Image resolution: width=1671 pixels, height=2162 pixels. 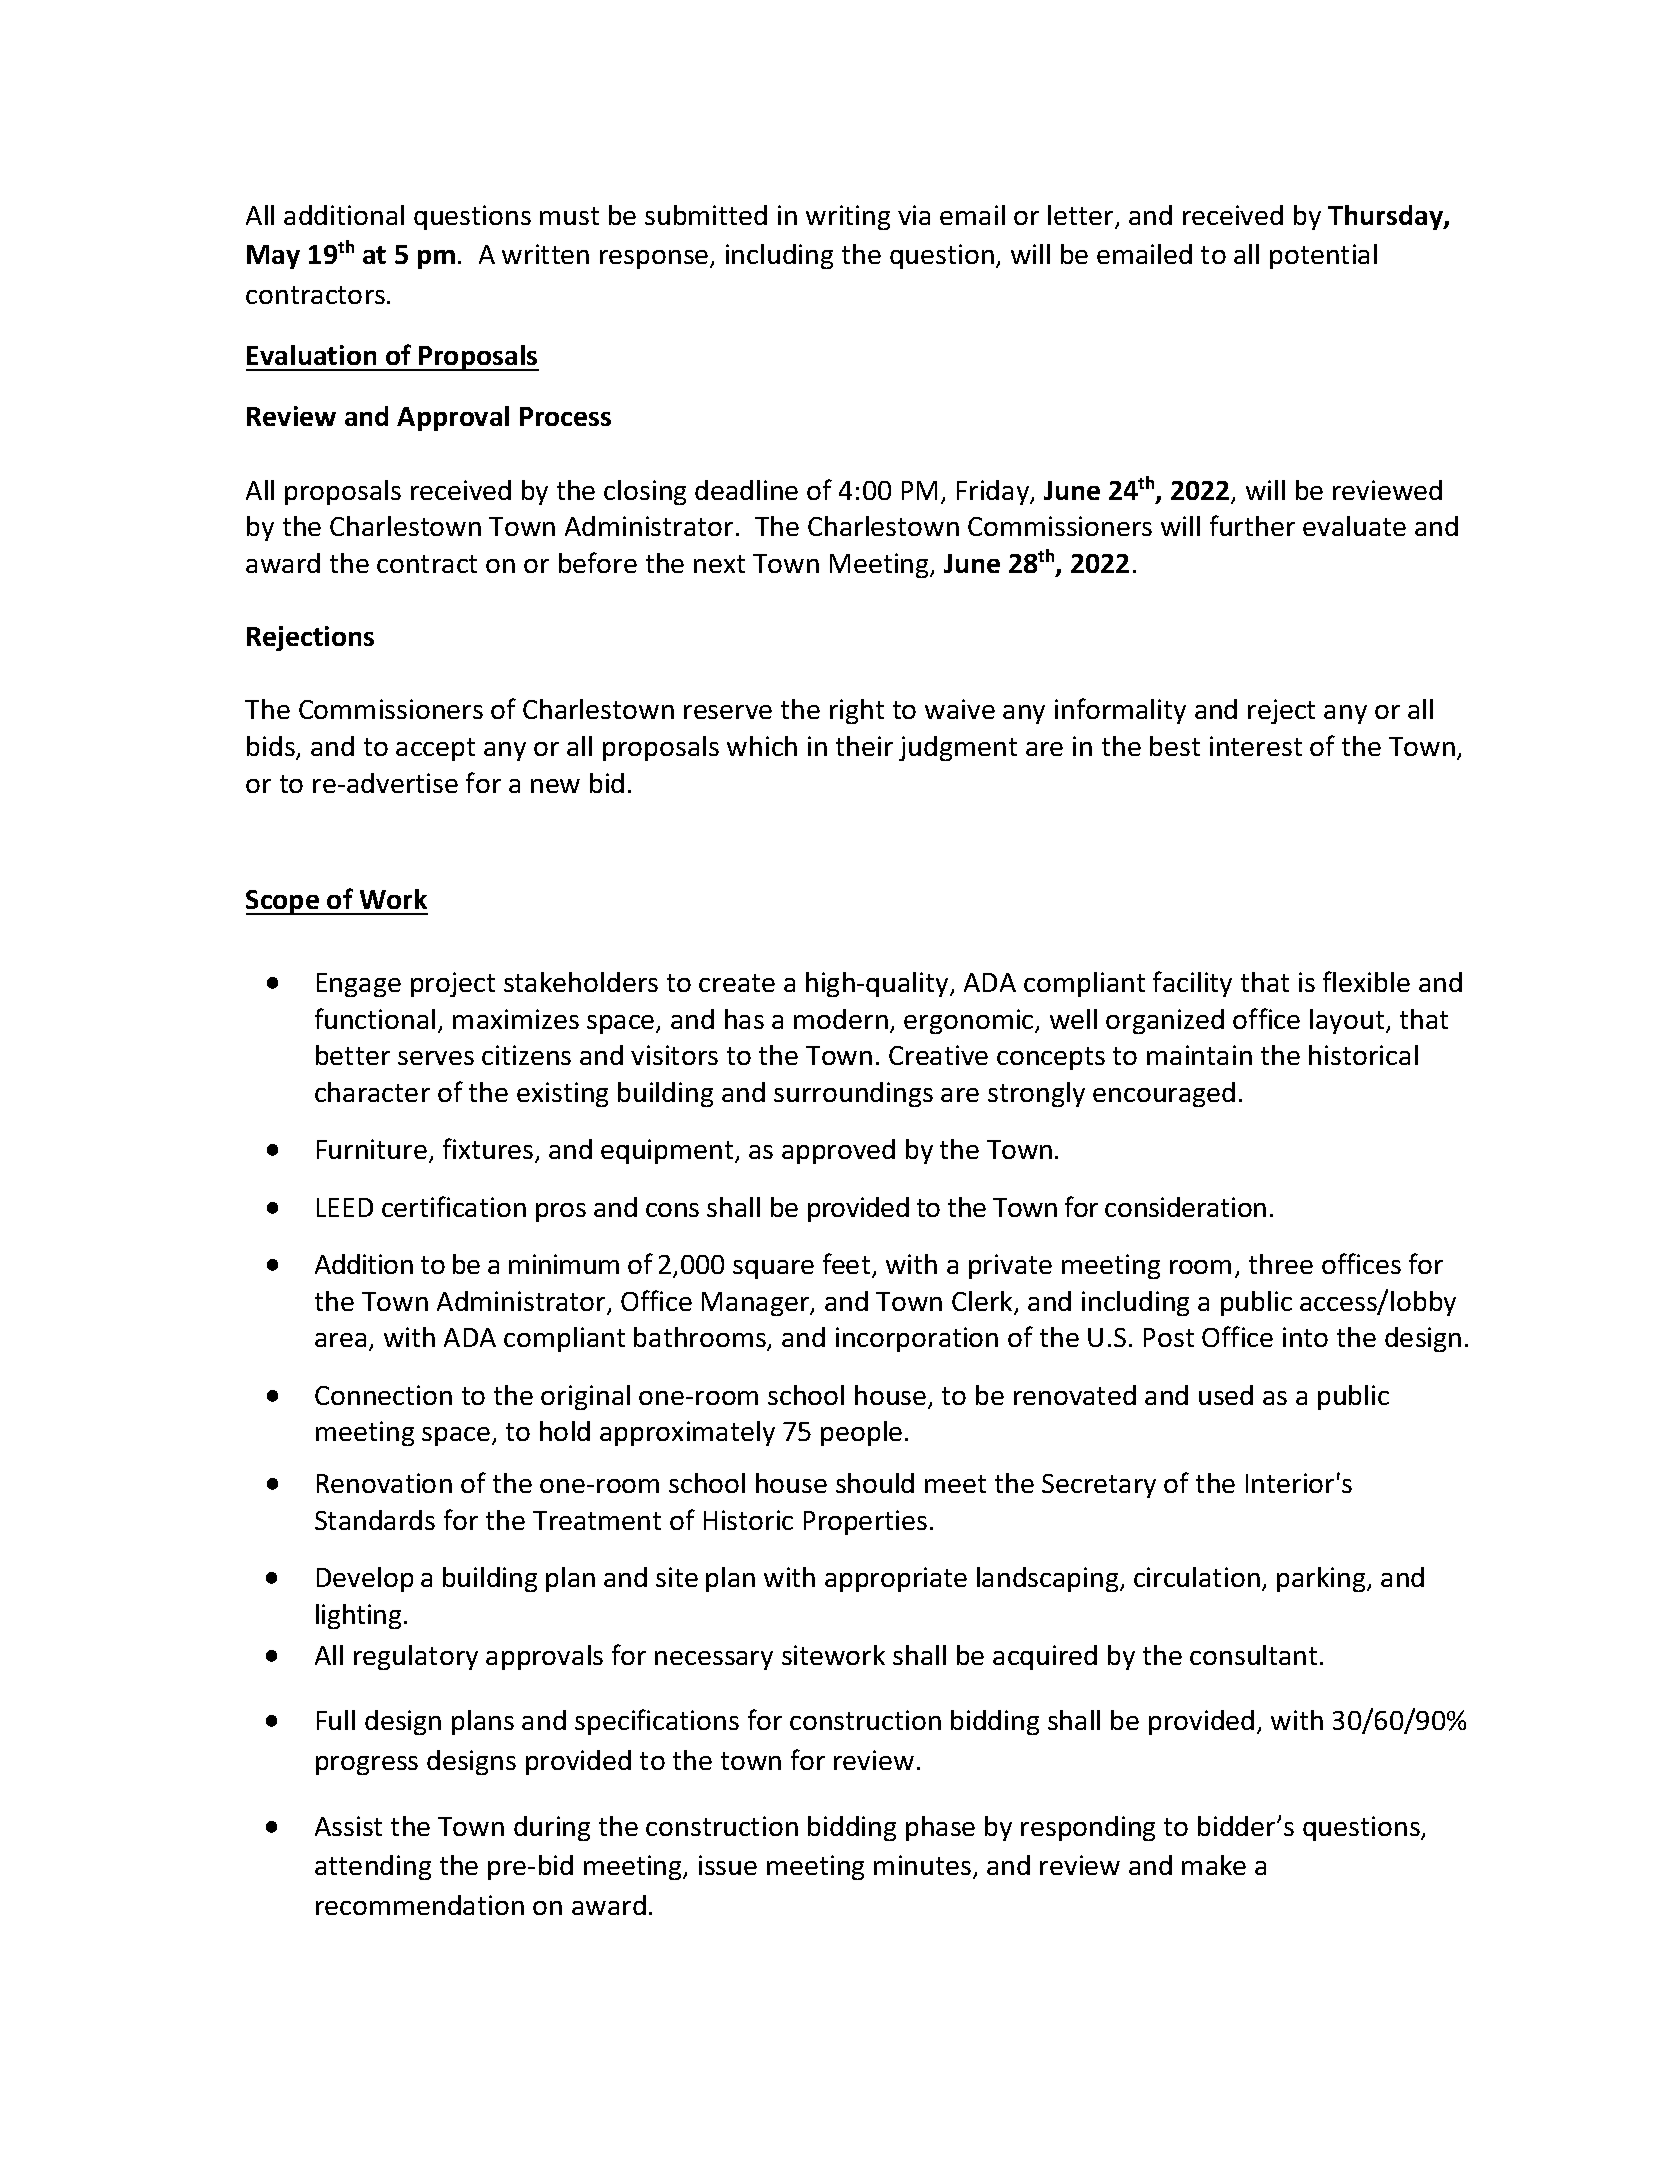 What do you see at coordinates (848, 217) in the screenshot?
I see `writing` at bounding box center [848, 217].
